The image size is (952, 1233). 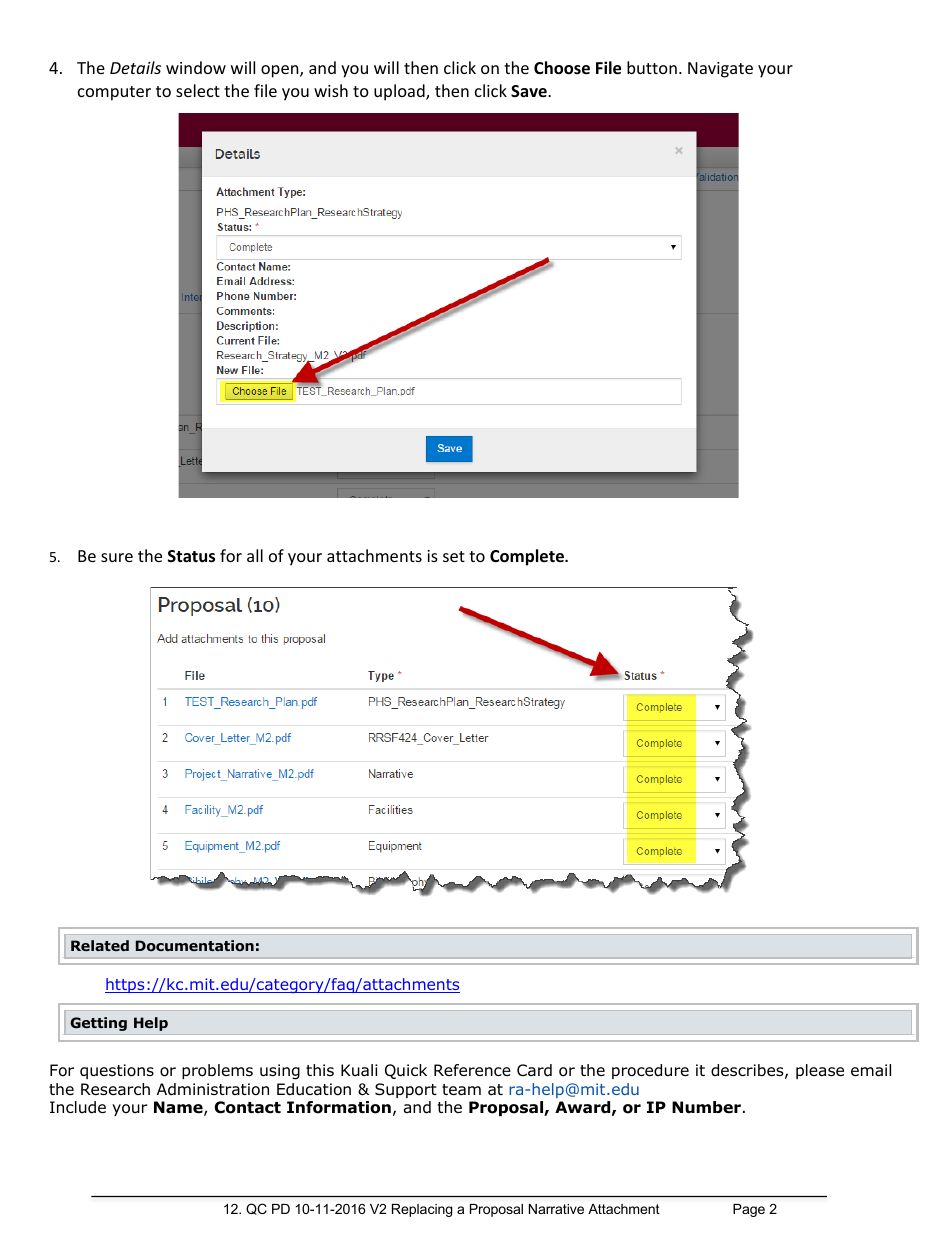 What do you see at coordinates (720, 70) in the screenshot?
I see `Navigate` at bounding box center [720, 70].
